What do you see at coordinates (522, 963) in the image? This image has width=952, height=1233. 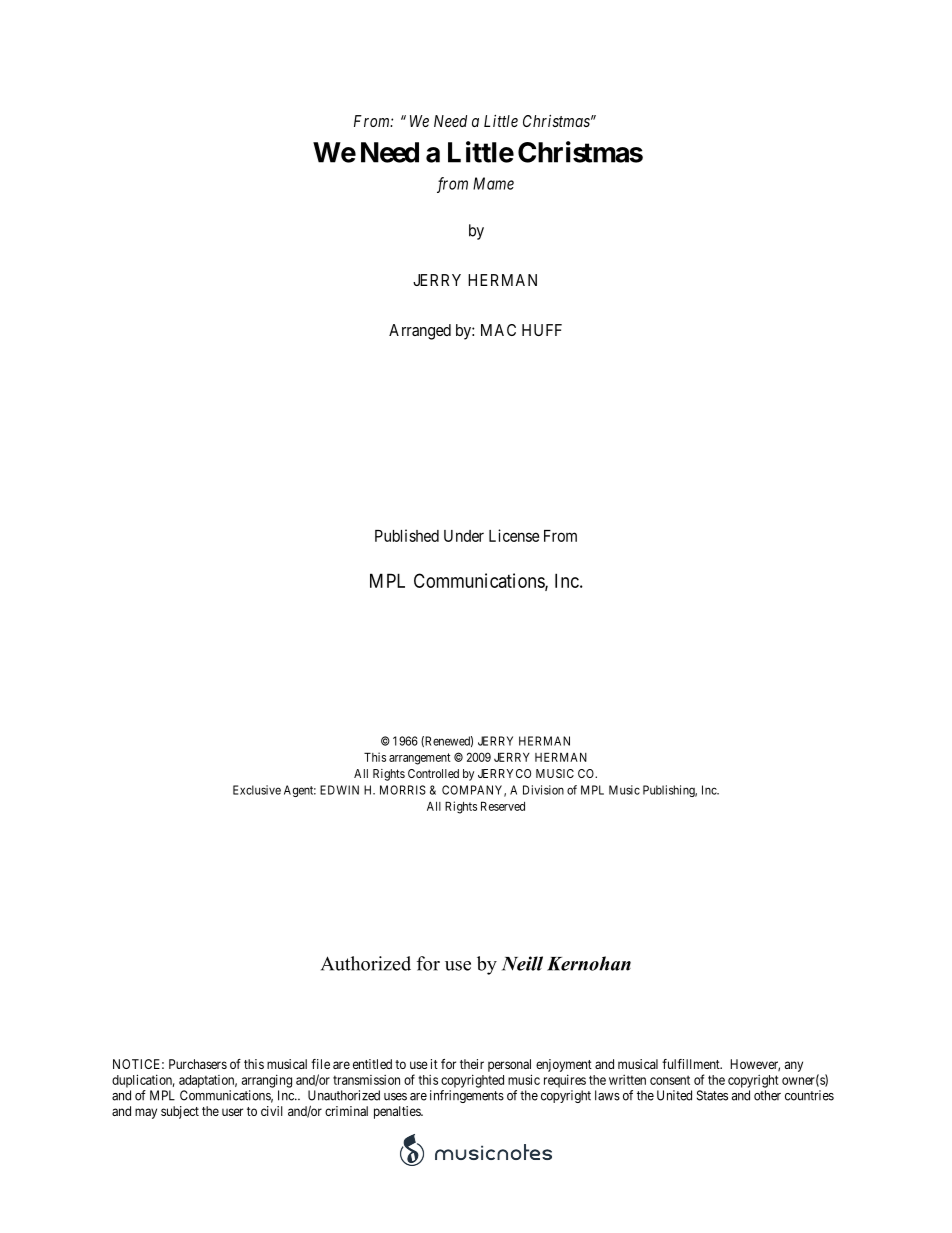 I see `Neill` at bounding box center [522, 963].
